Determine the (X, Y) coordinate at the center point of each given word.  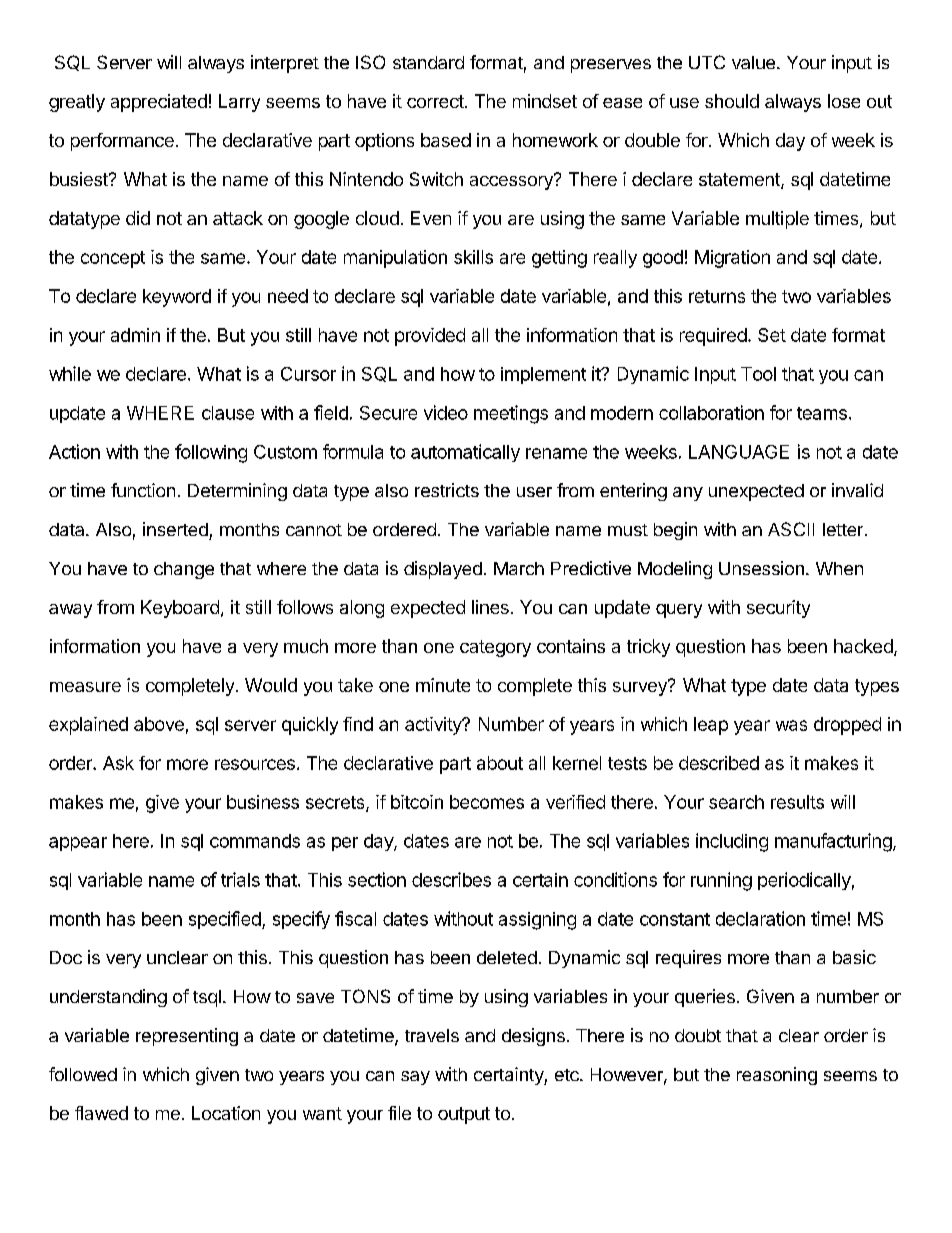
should (732, 101)
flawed (101, 1113)
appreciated (159, 103)
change (184, 570)
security (778, 609)
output (464, 1115)
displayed (443, 570)
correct (436, 101)
